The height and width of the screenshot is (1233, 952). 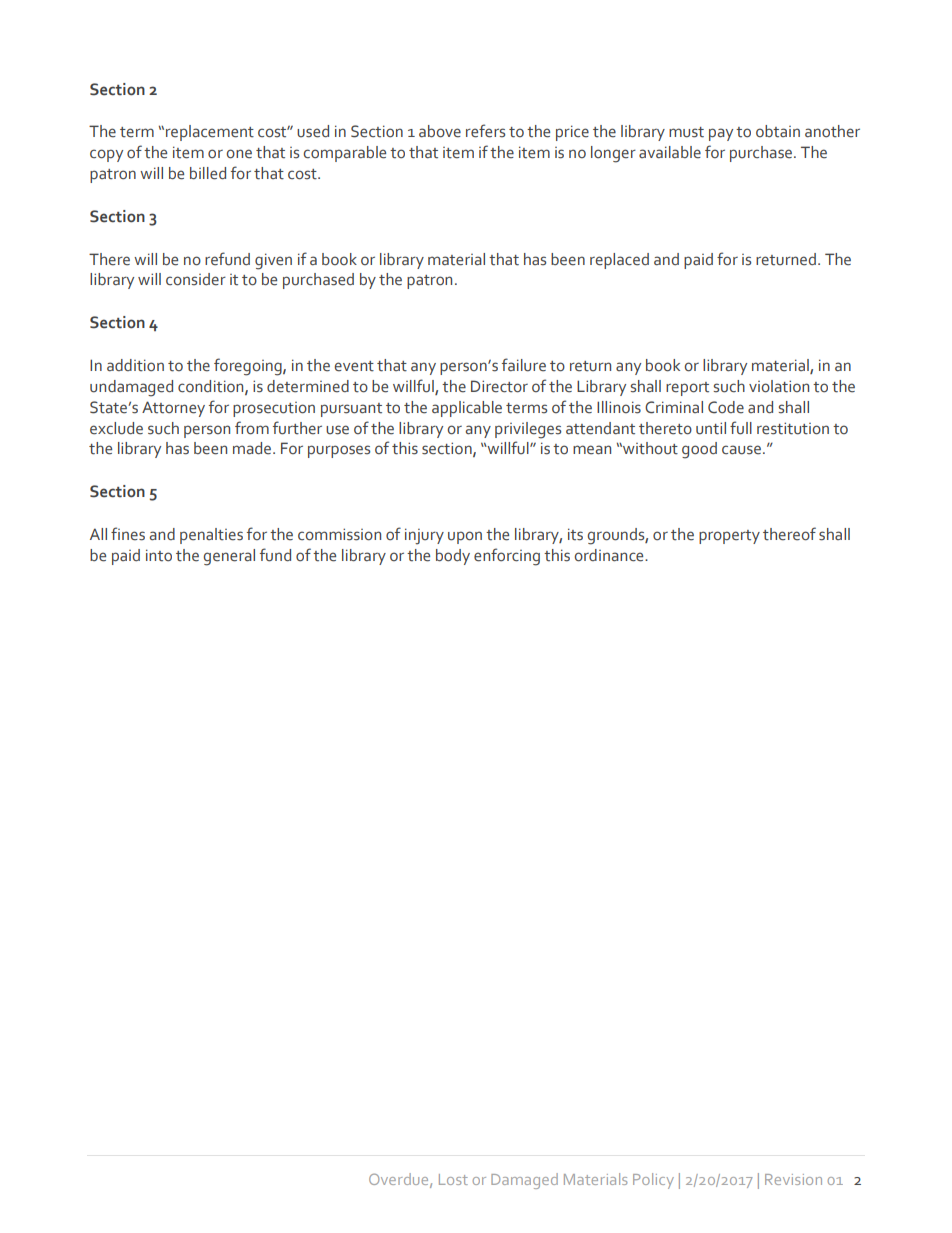 I want to click on ordinance, so click(x=610, y=555).
